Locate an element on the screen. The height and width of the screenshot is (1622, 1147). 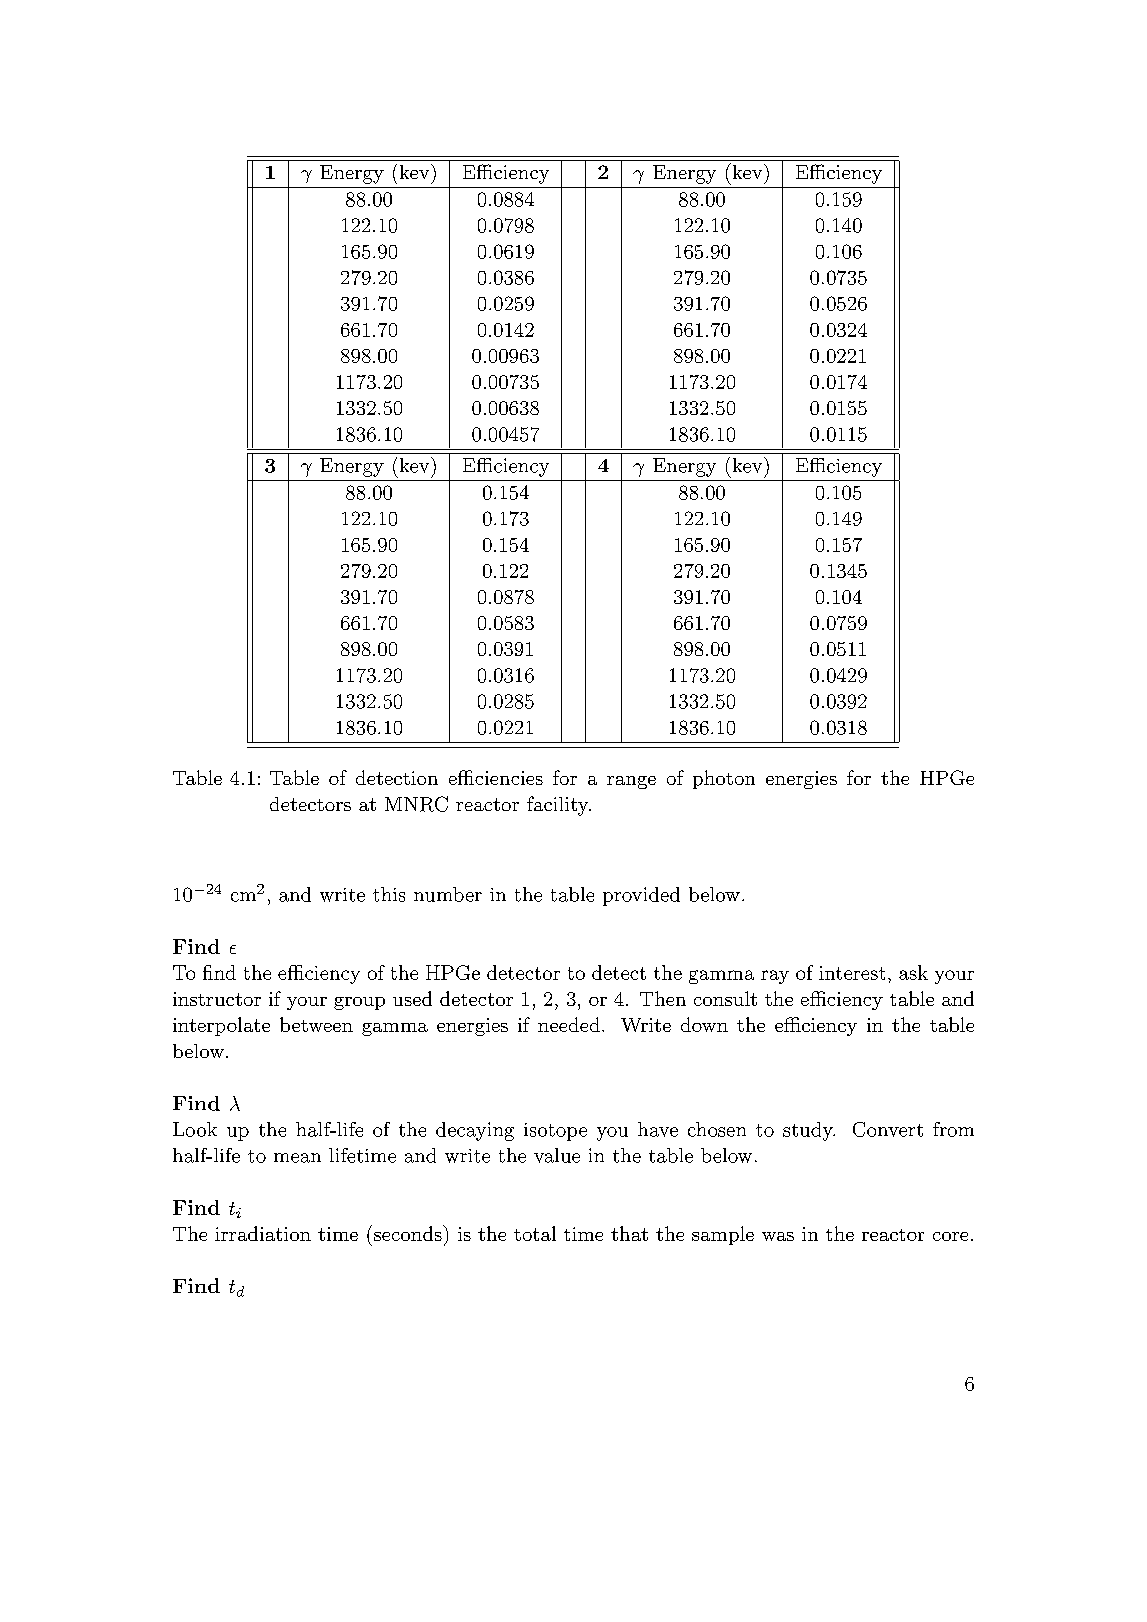
facility is located at coordinates (559, 806).
